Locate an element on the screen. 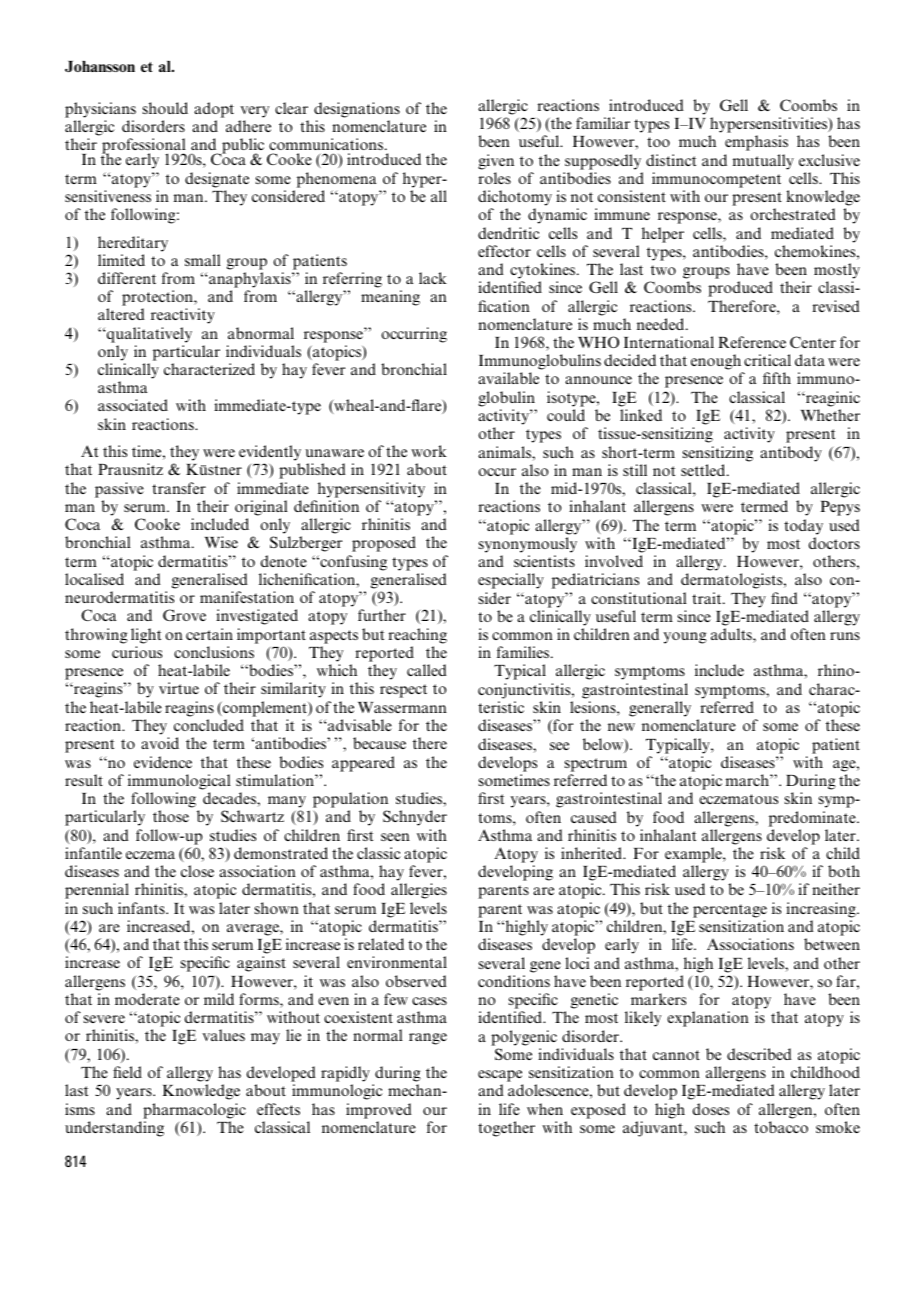  pharmacologic is located at coordinates (194, 1111).
